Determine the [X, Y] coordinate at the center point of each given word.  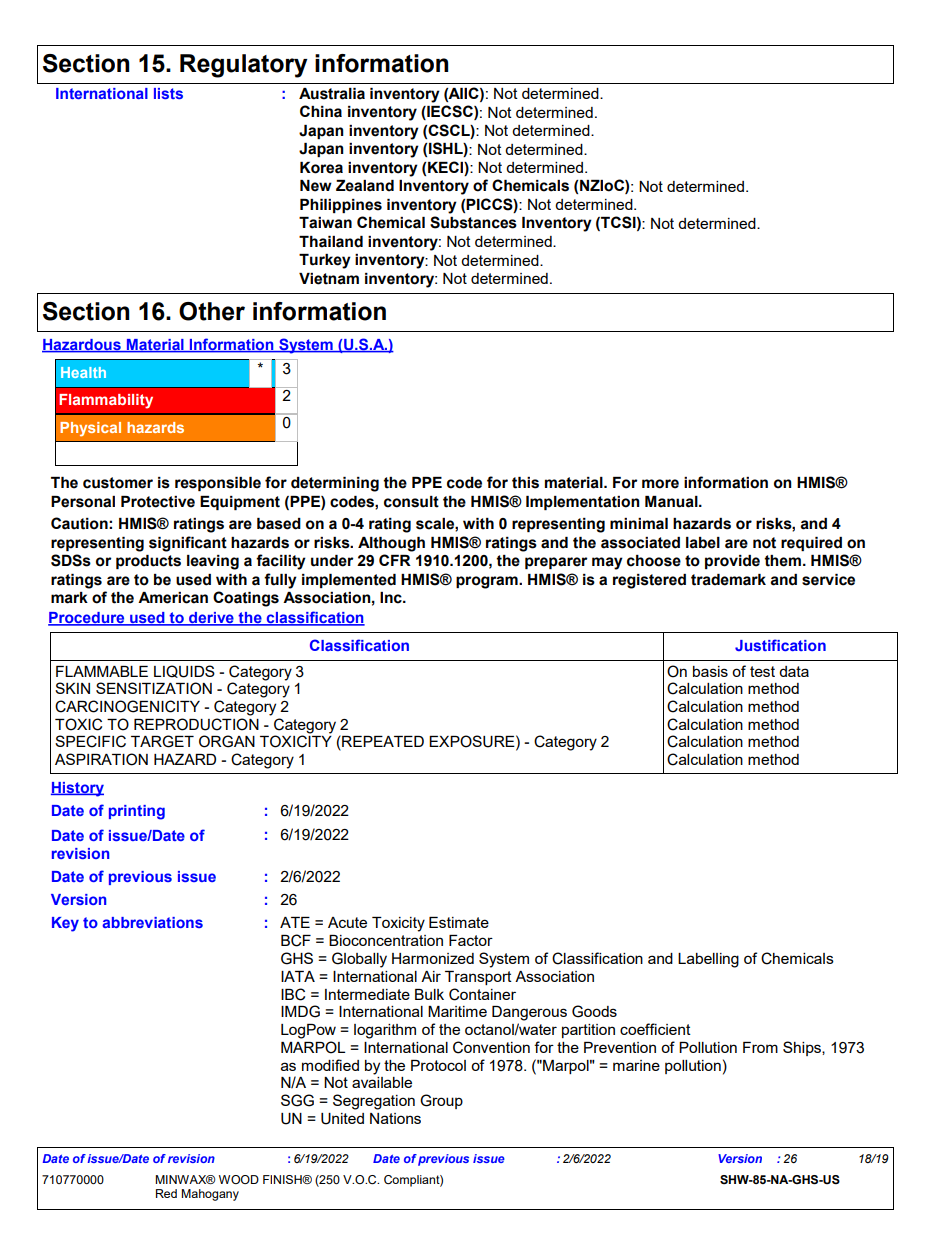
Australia [332, 94]
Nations [395, 1118]
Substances [473, 222]
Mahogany [210, 1195]
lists [168, 93]
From [760, 1047]
